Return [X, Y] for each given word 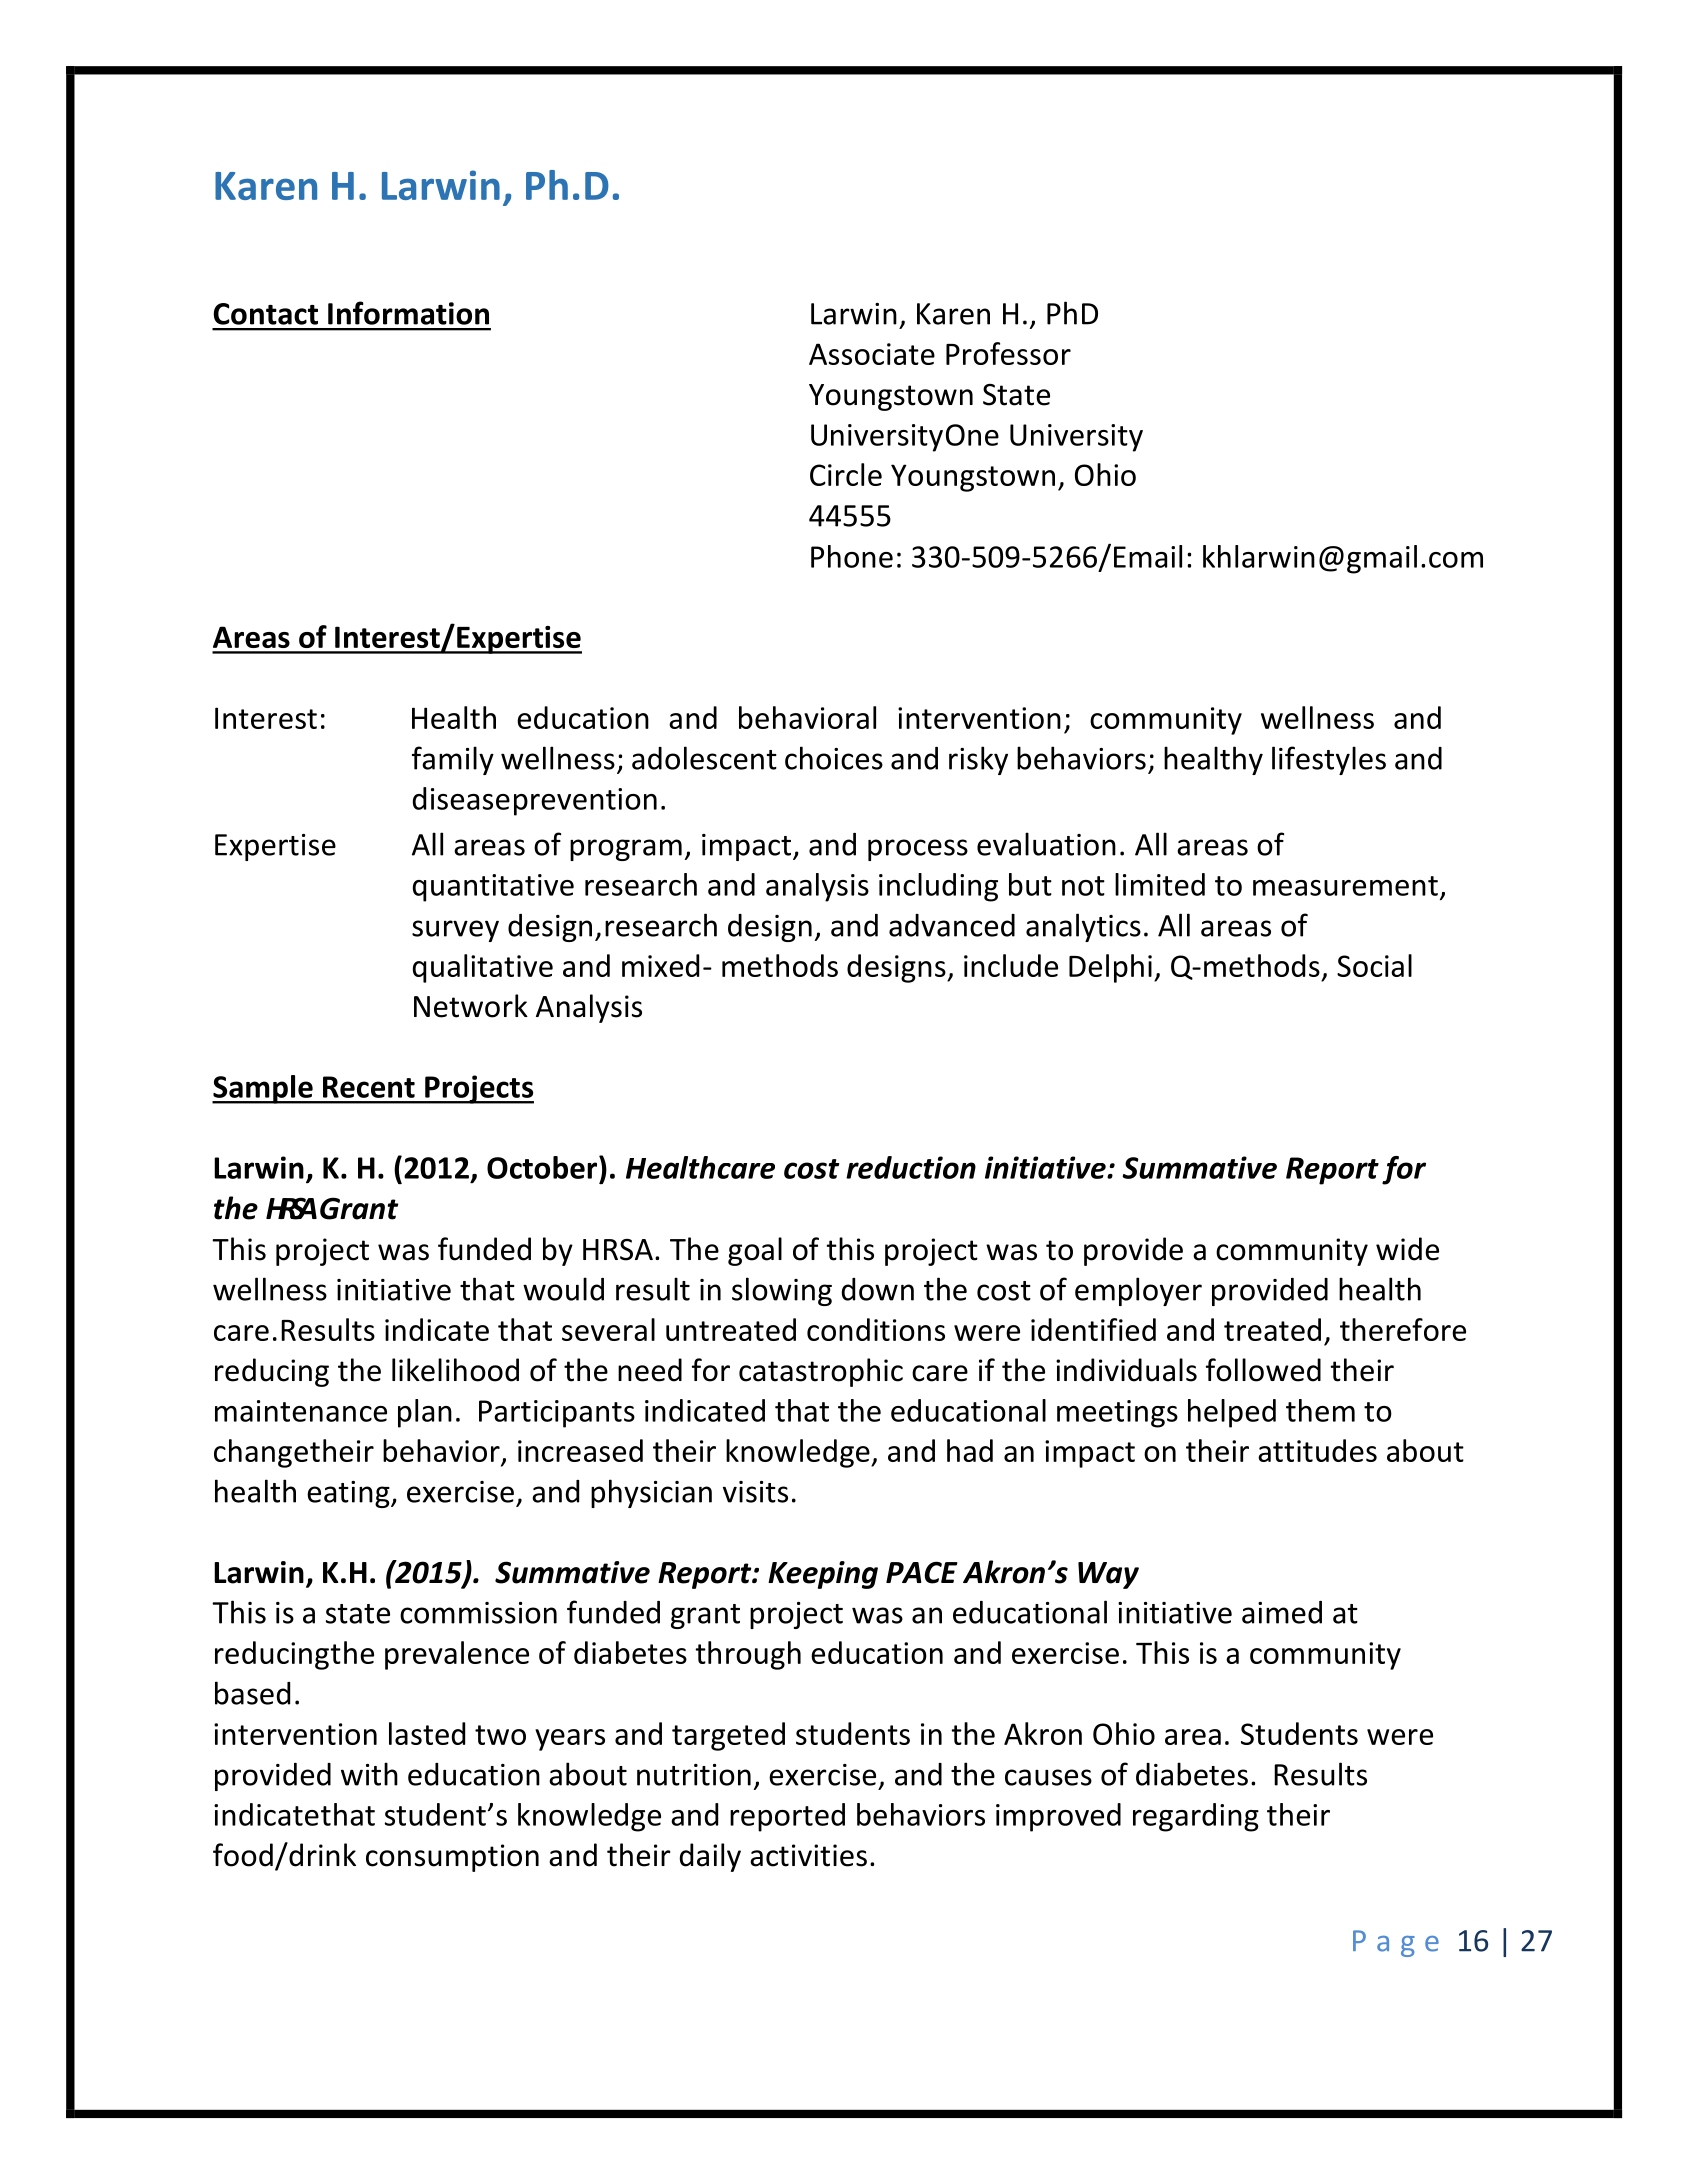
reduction [911, 1167]
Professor [1008, 353]
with [369, 1774]
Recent [369, 1087]
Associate [872, 354]
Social [1374, 965]
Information [408, 313]
